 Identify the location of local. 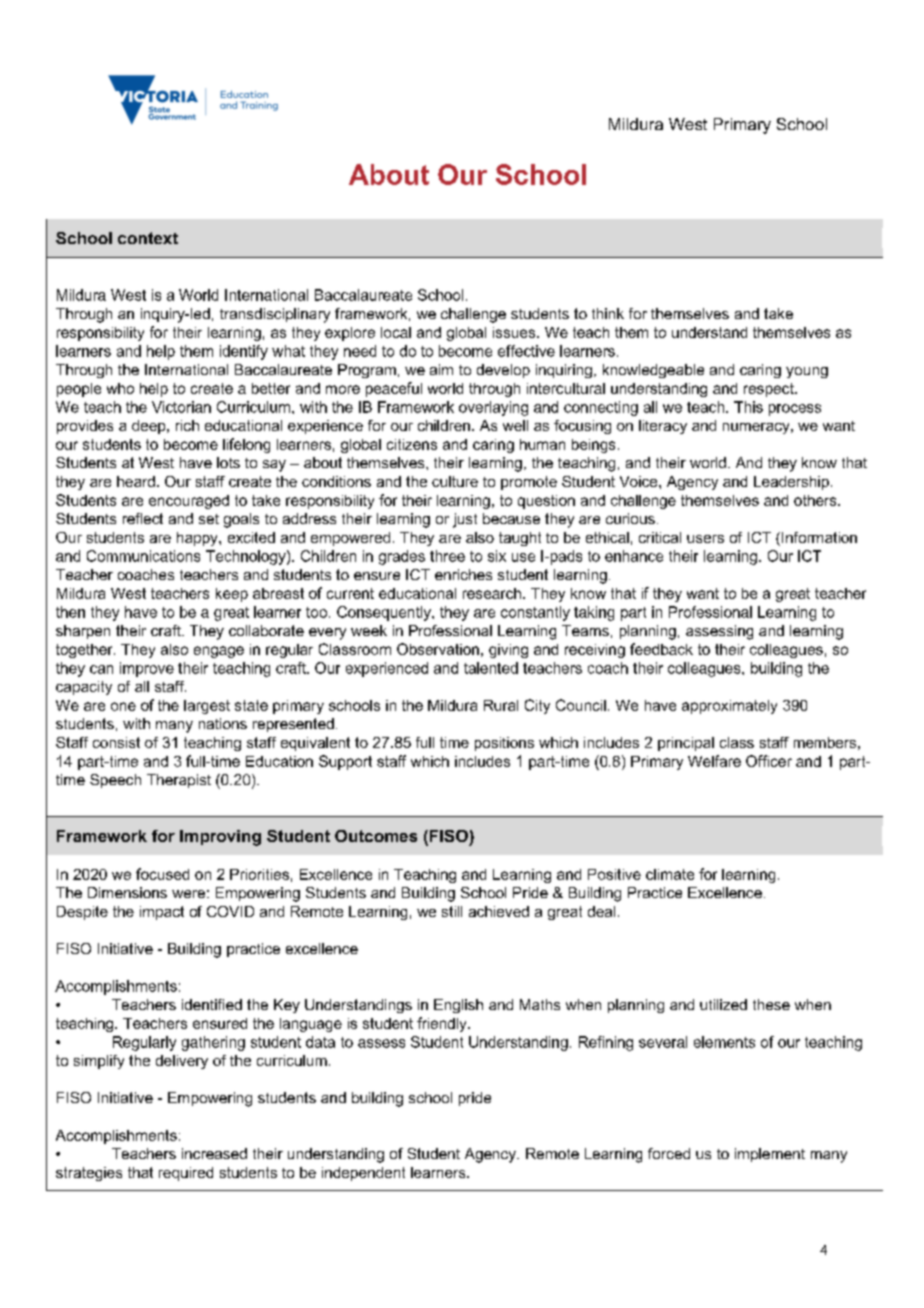
(396, 332).
